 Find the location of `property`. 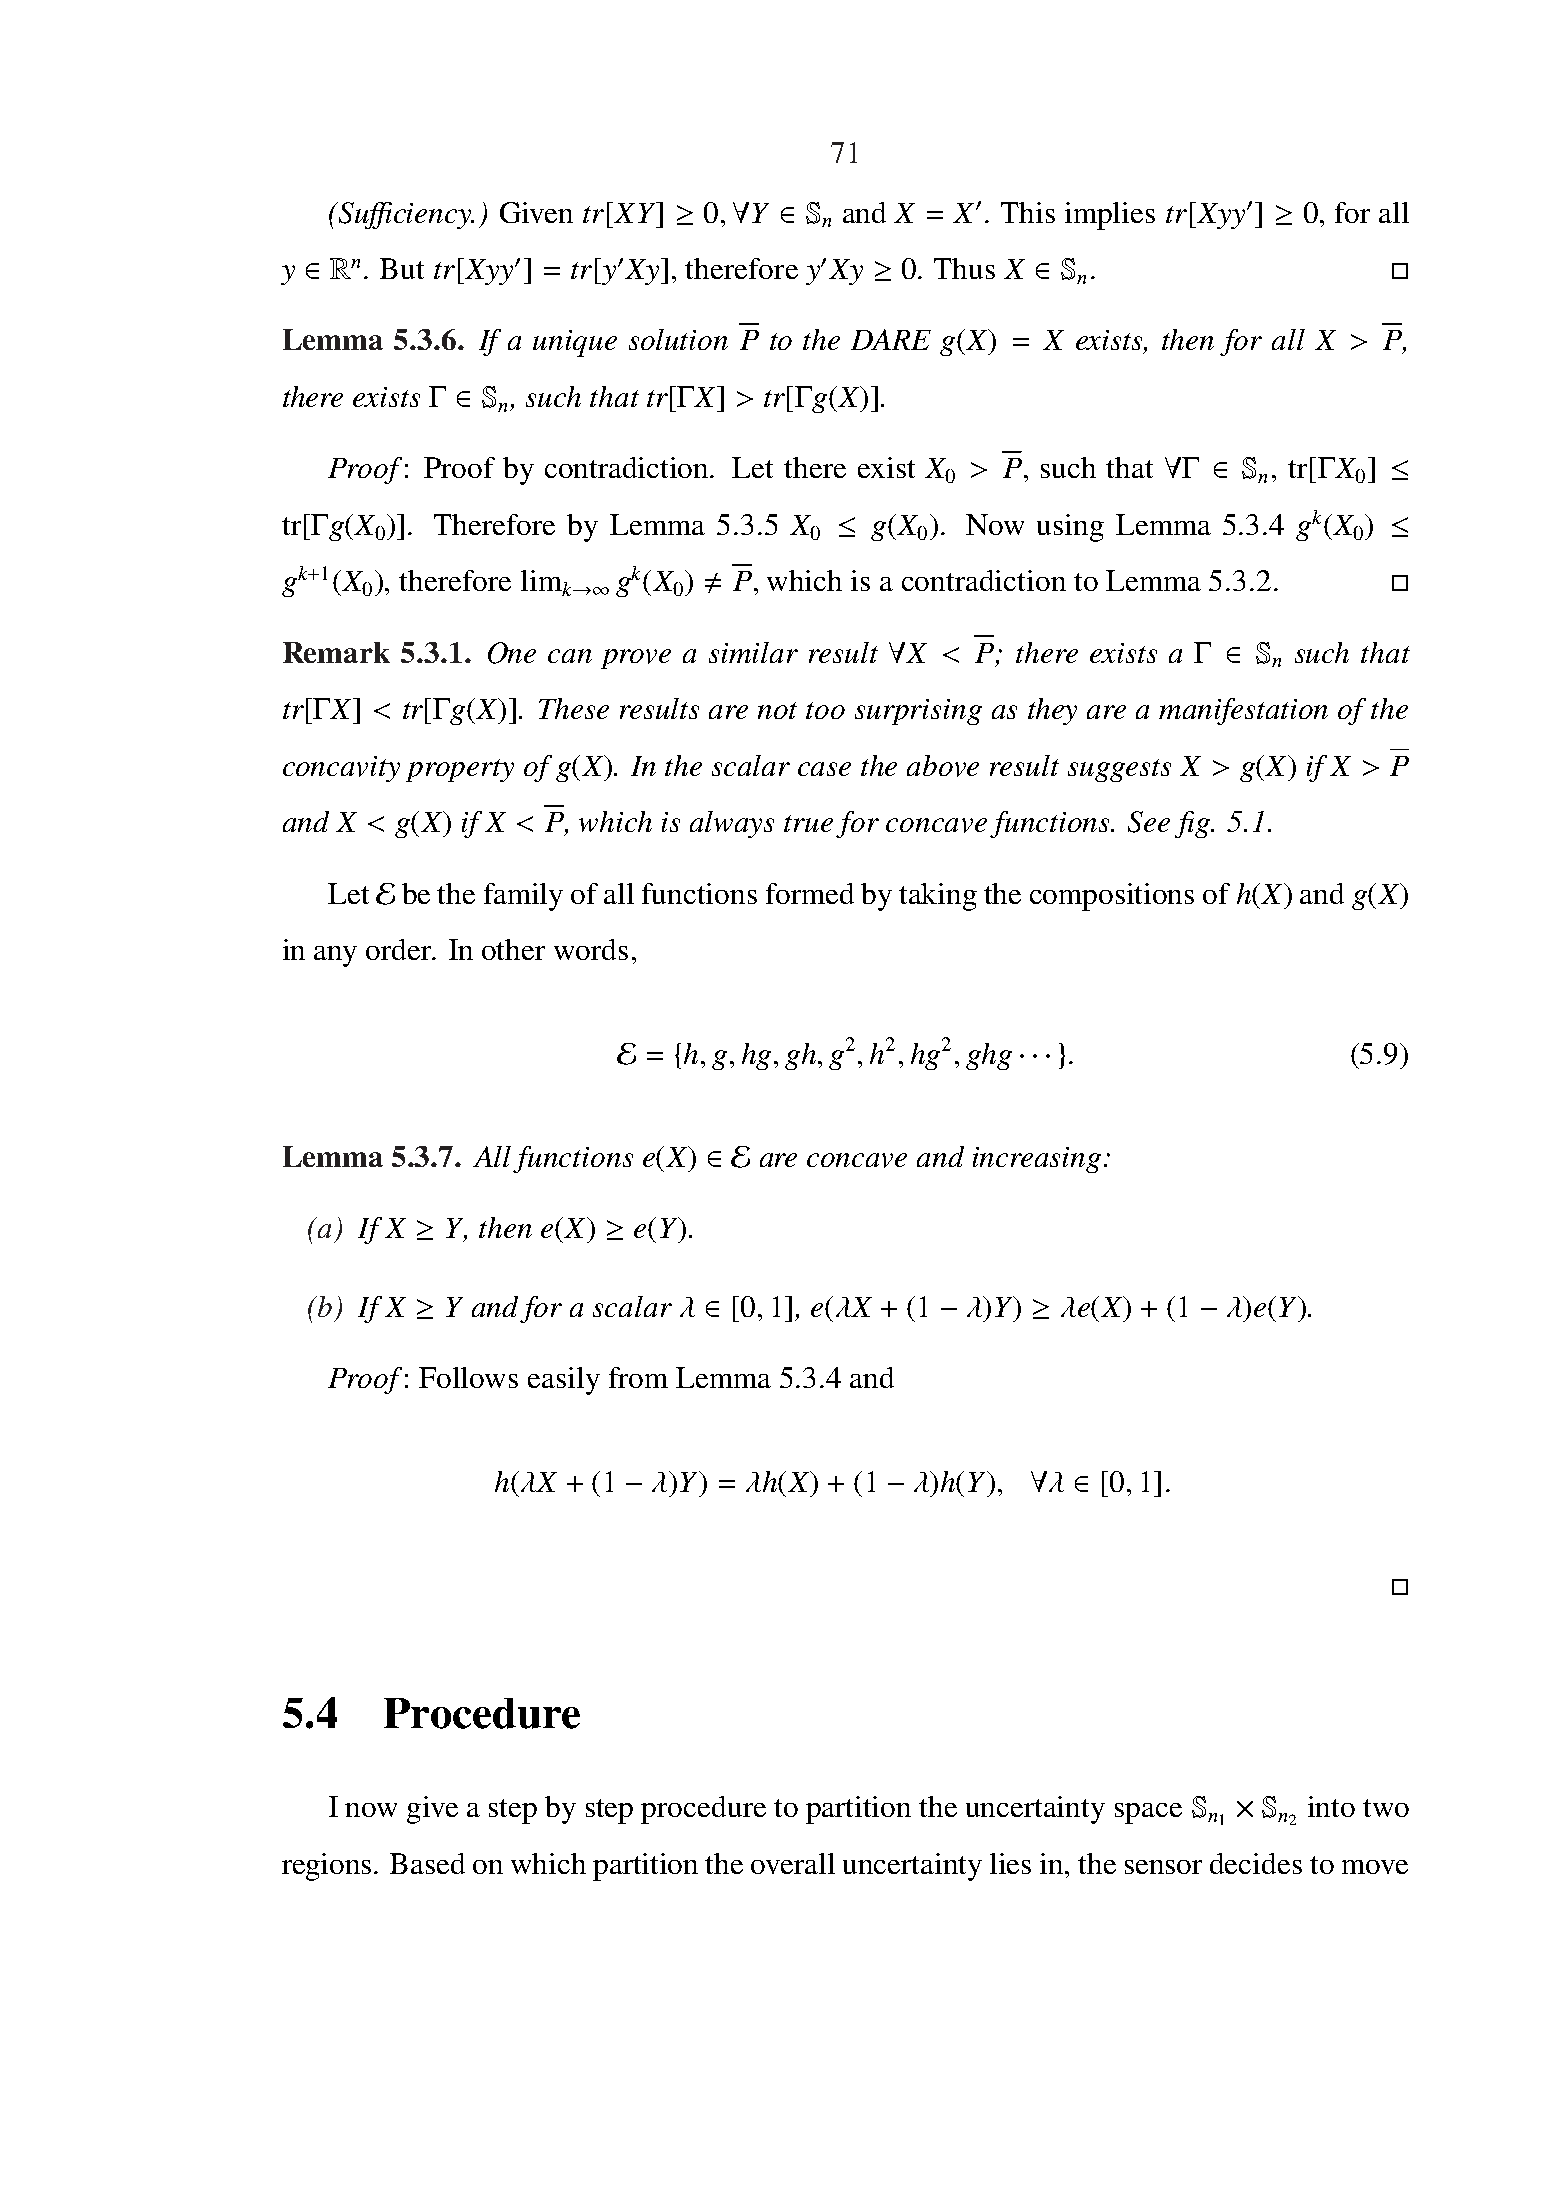

property is located at coordinates (460, 770).
